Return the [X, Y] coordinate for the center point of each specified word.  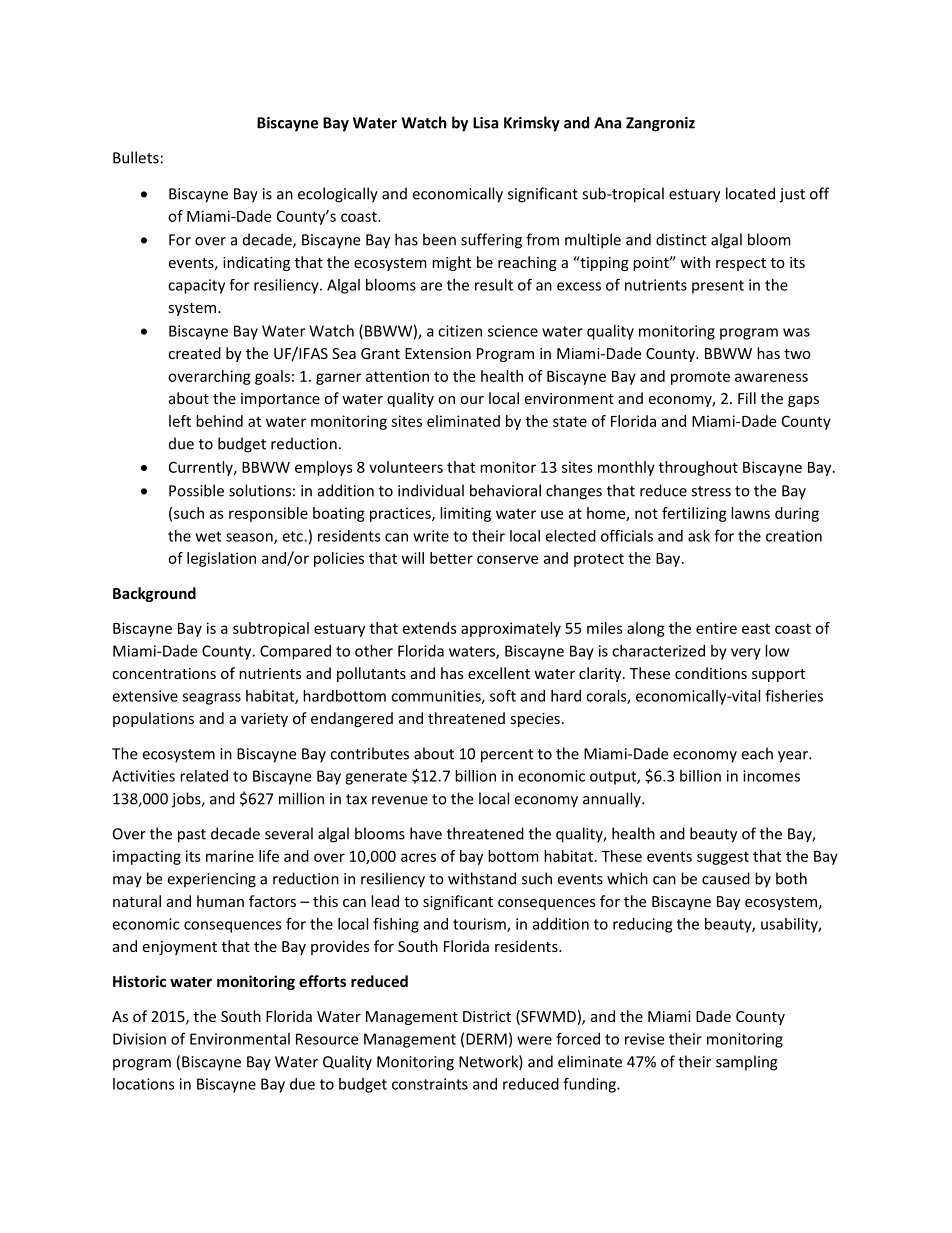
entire [716, 628]
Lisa [485, 123]
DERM [486, 1039]
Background [154, 594]
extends [430, 628]
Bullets [136, 157]
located [750, 193]
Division [139, 1039]
